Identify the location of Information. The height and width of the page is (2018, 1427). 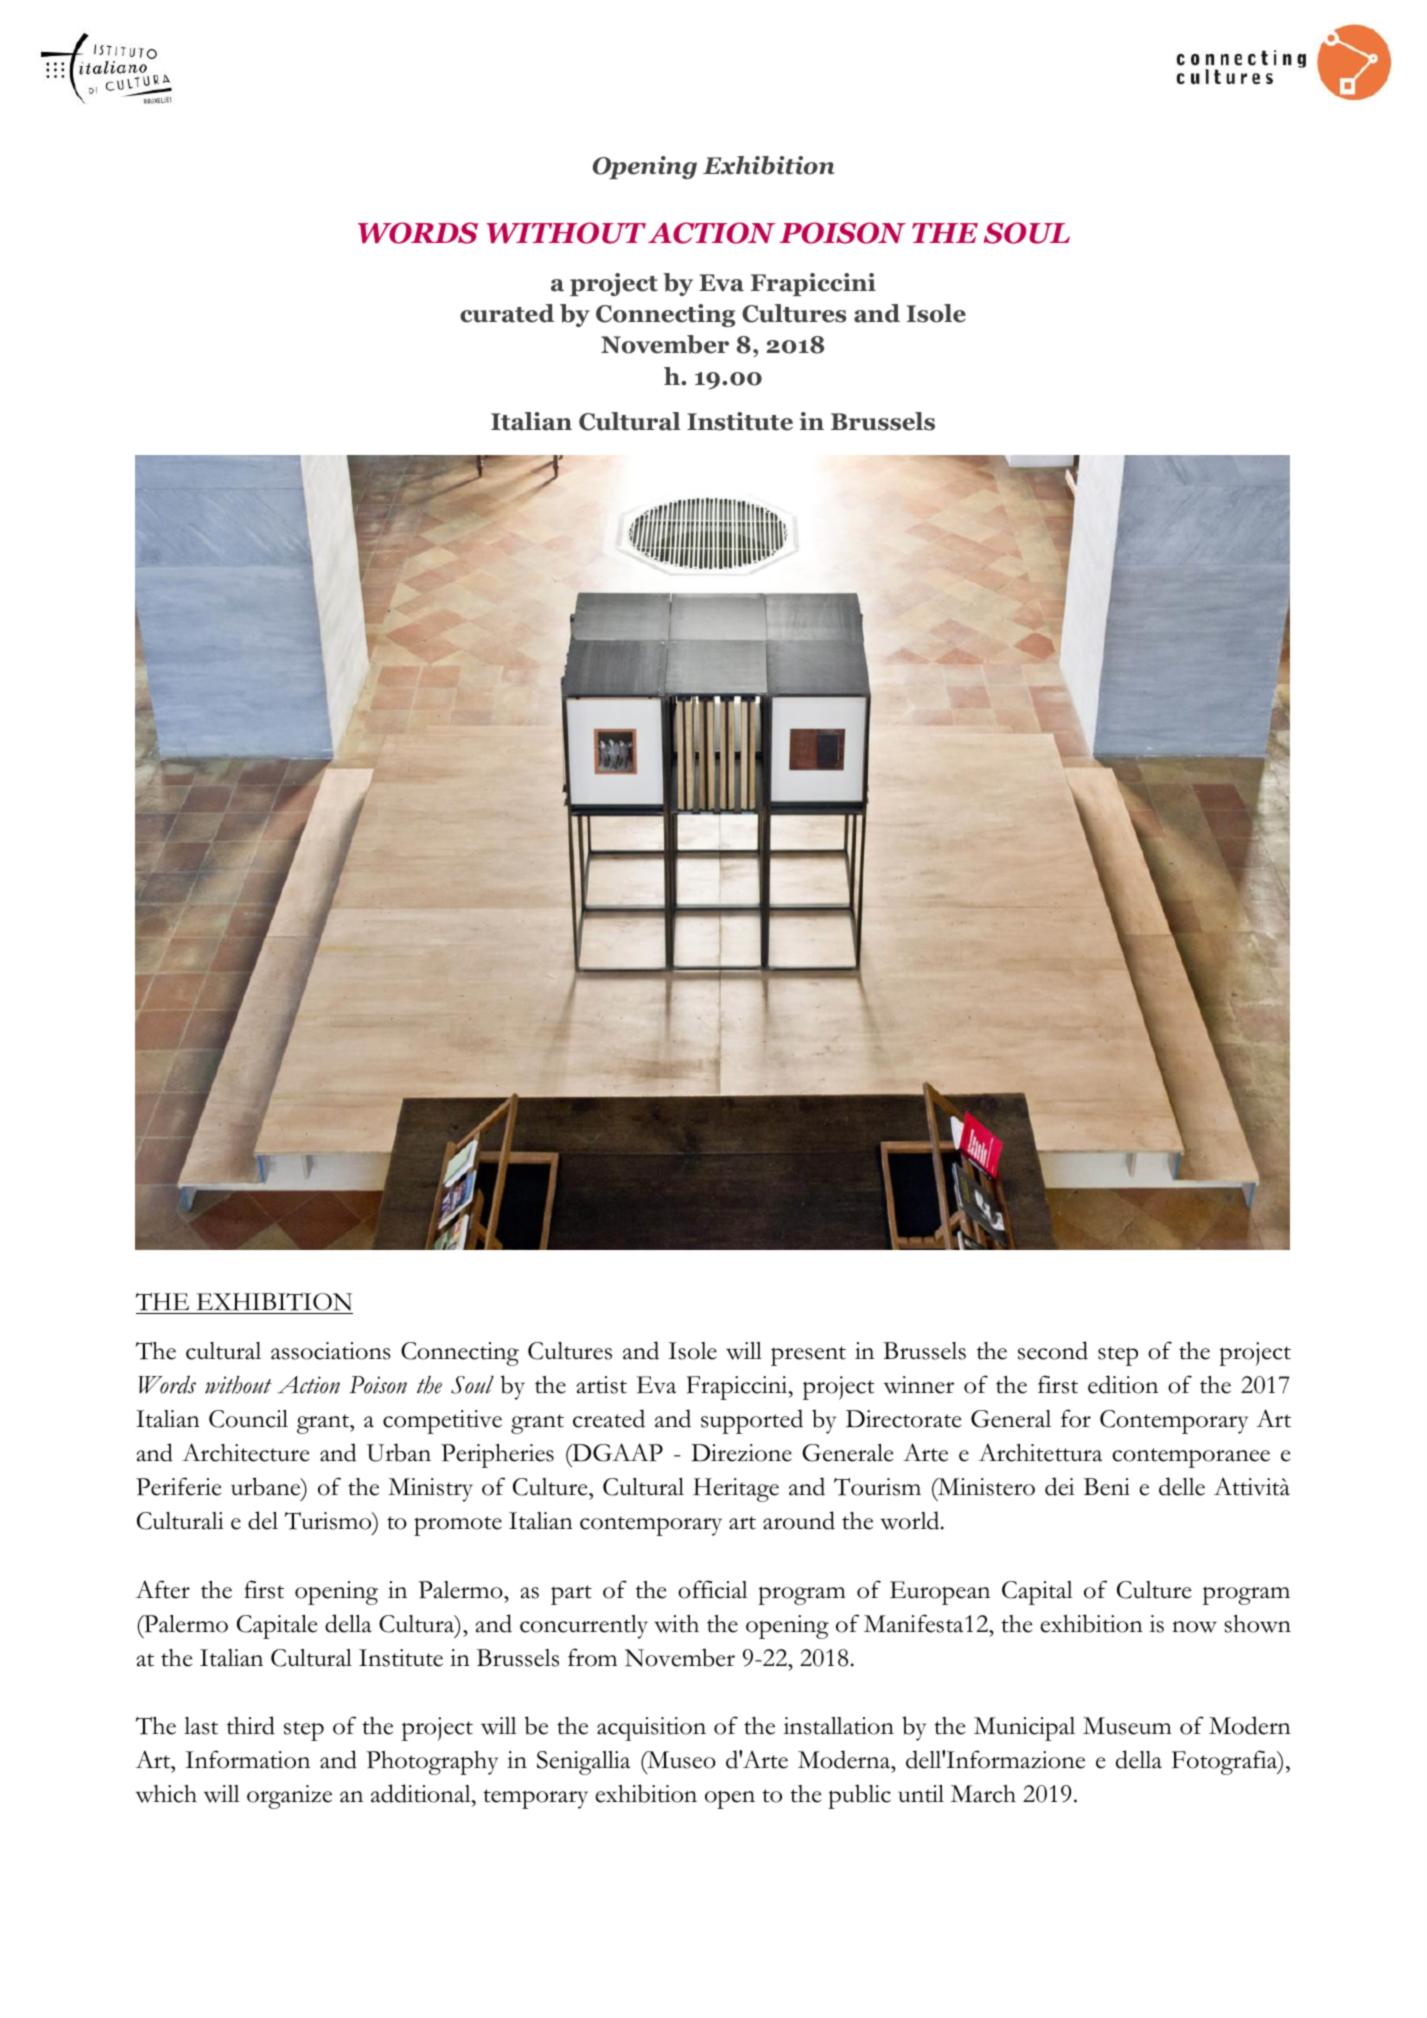
(248, 1759).
